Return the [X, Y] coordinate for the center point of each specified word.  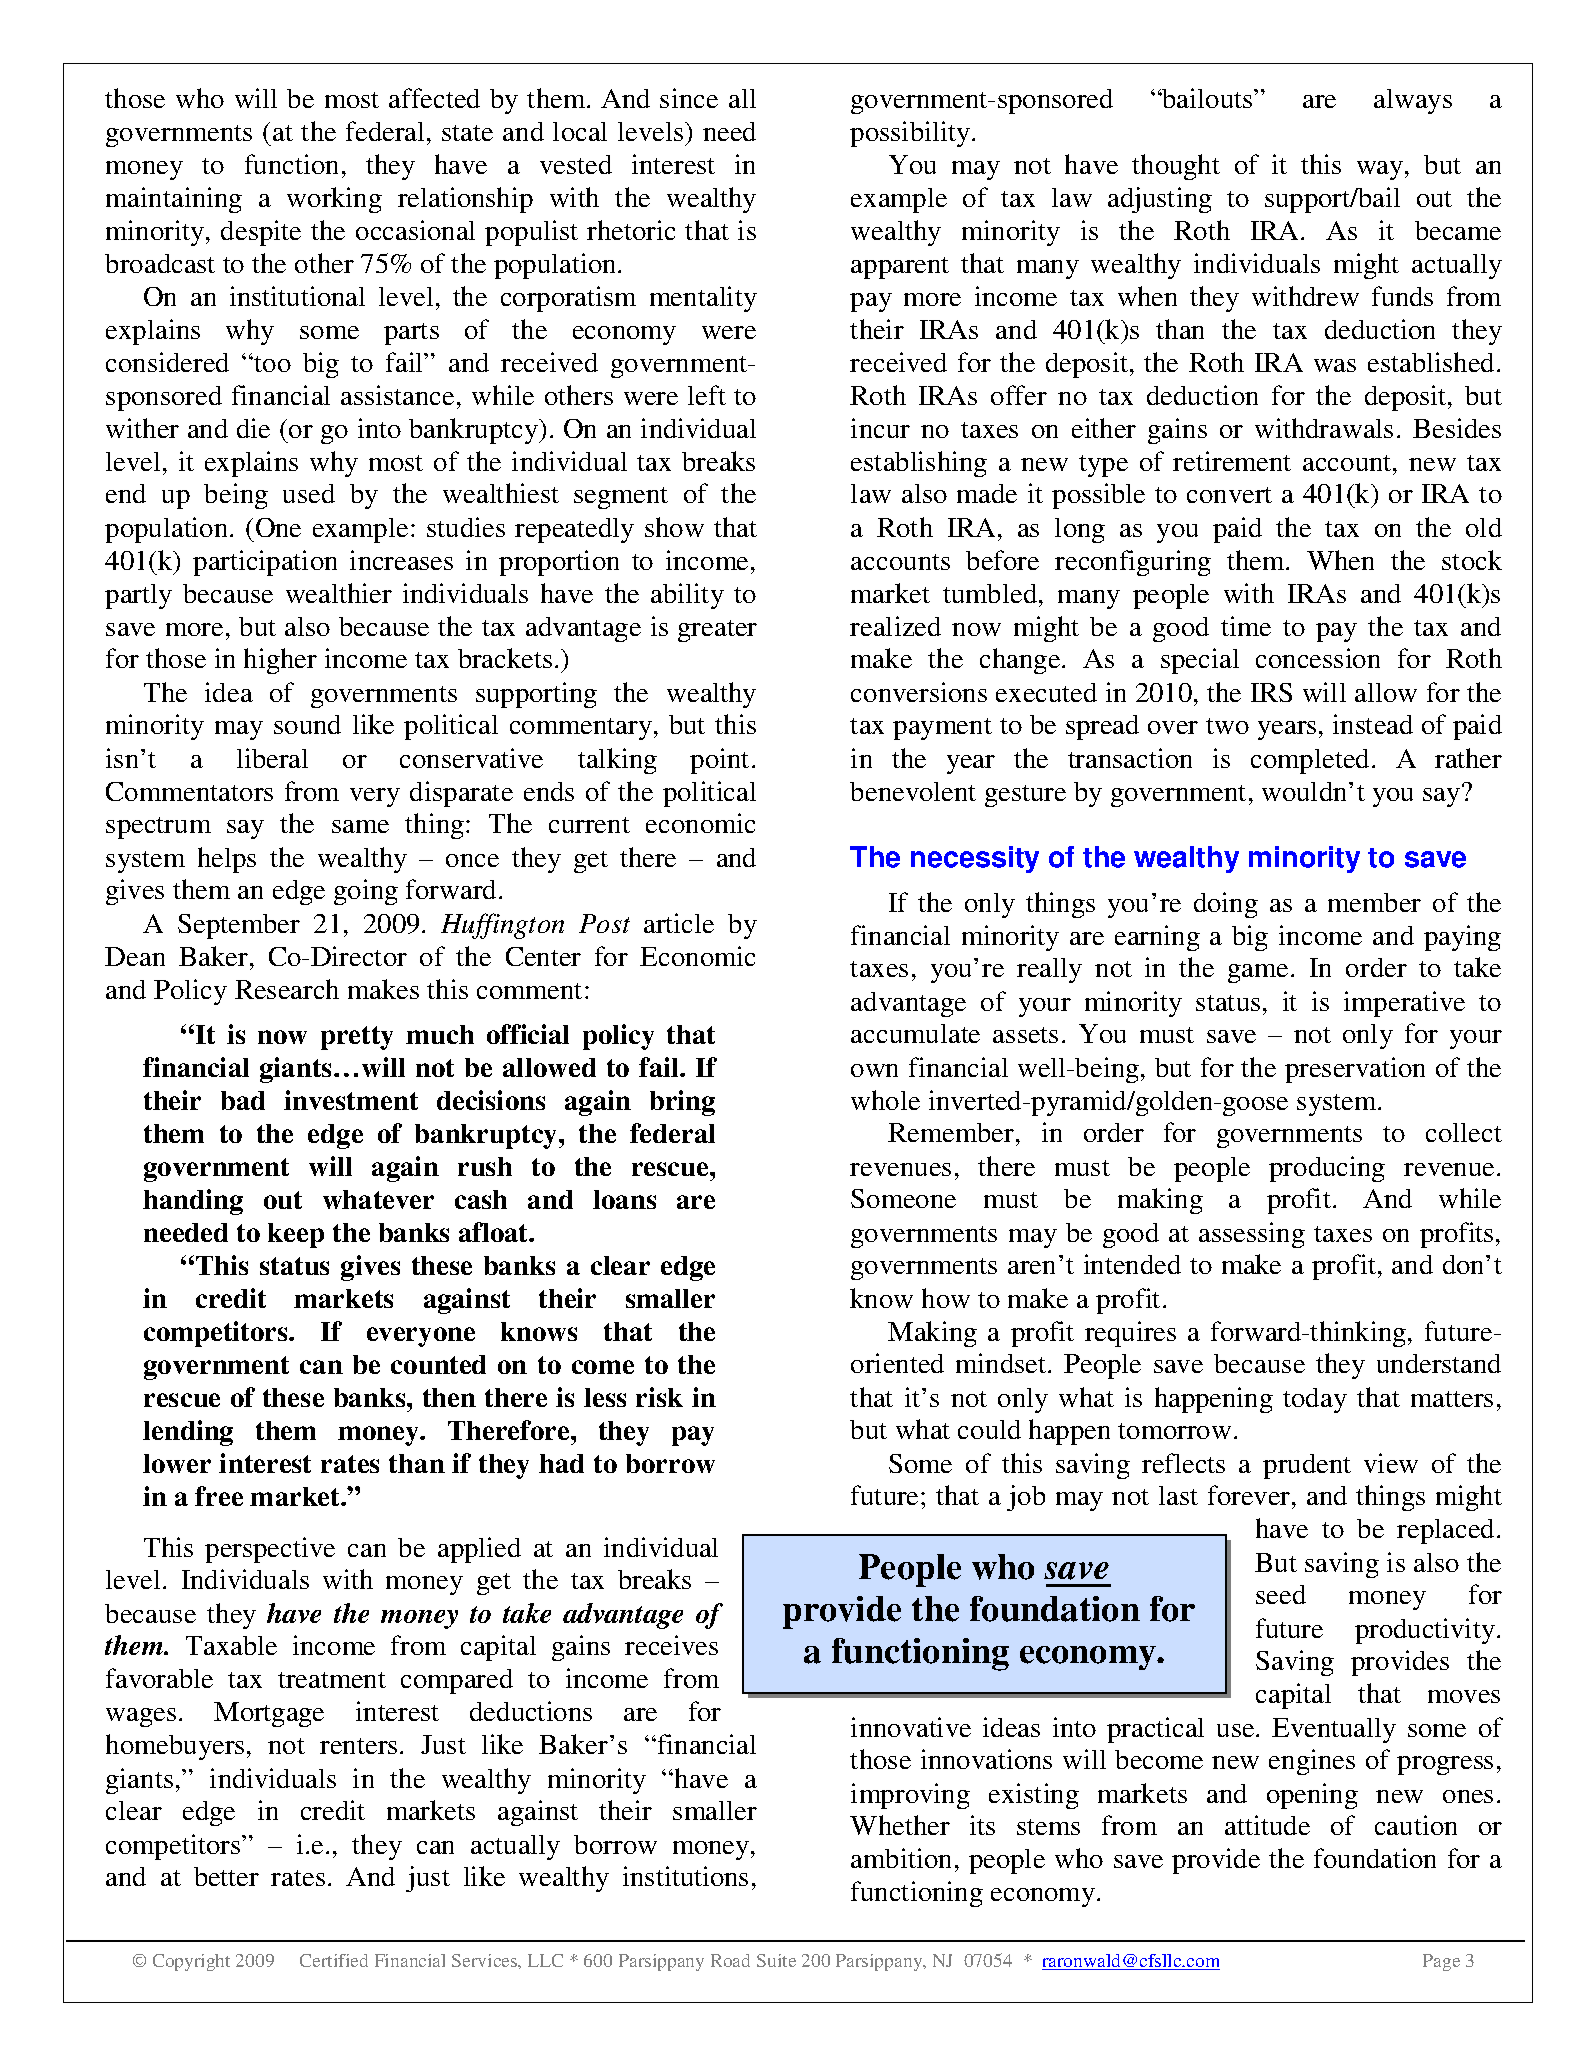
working [334, 200]
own [874, 1070]
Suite [776, 1960]
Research [287, 989]
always [1413, 101]
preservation [1355, 1070]
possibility [910, 134]
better [226, 1876]
